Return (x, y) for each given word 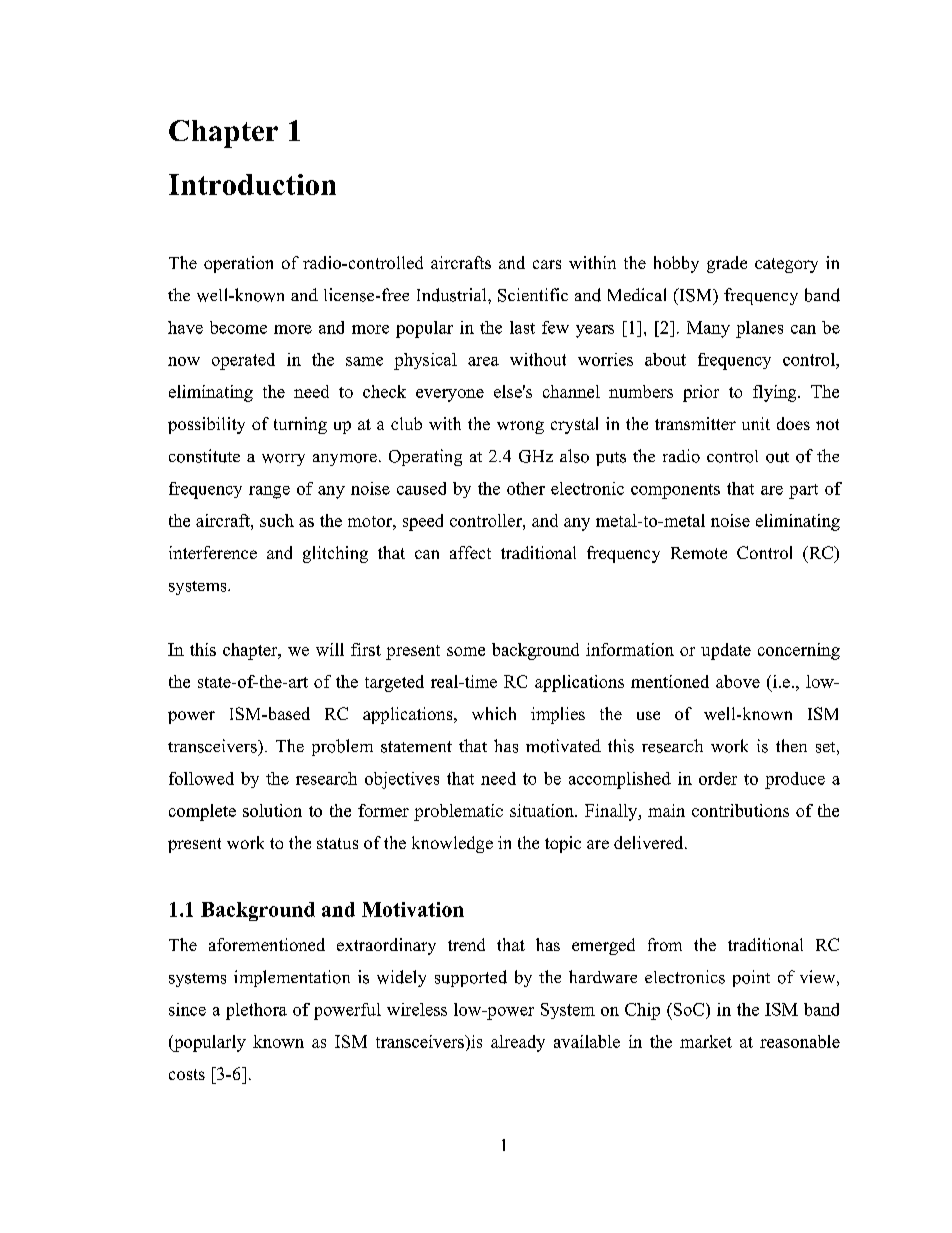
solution (272, 810)
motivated (563, 746)
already (518, 1043)
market (706, 1041)
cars (547, 264)
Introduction (252, 184)
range (269, 492)
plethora (256, 1011)
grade (727, 264)
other (526, 488)
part (803, 491)
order (718, 778)
